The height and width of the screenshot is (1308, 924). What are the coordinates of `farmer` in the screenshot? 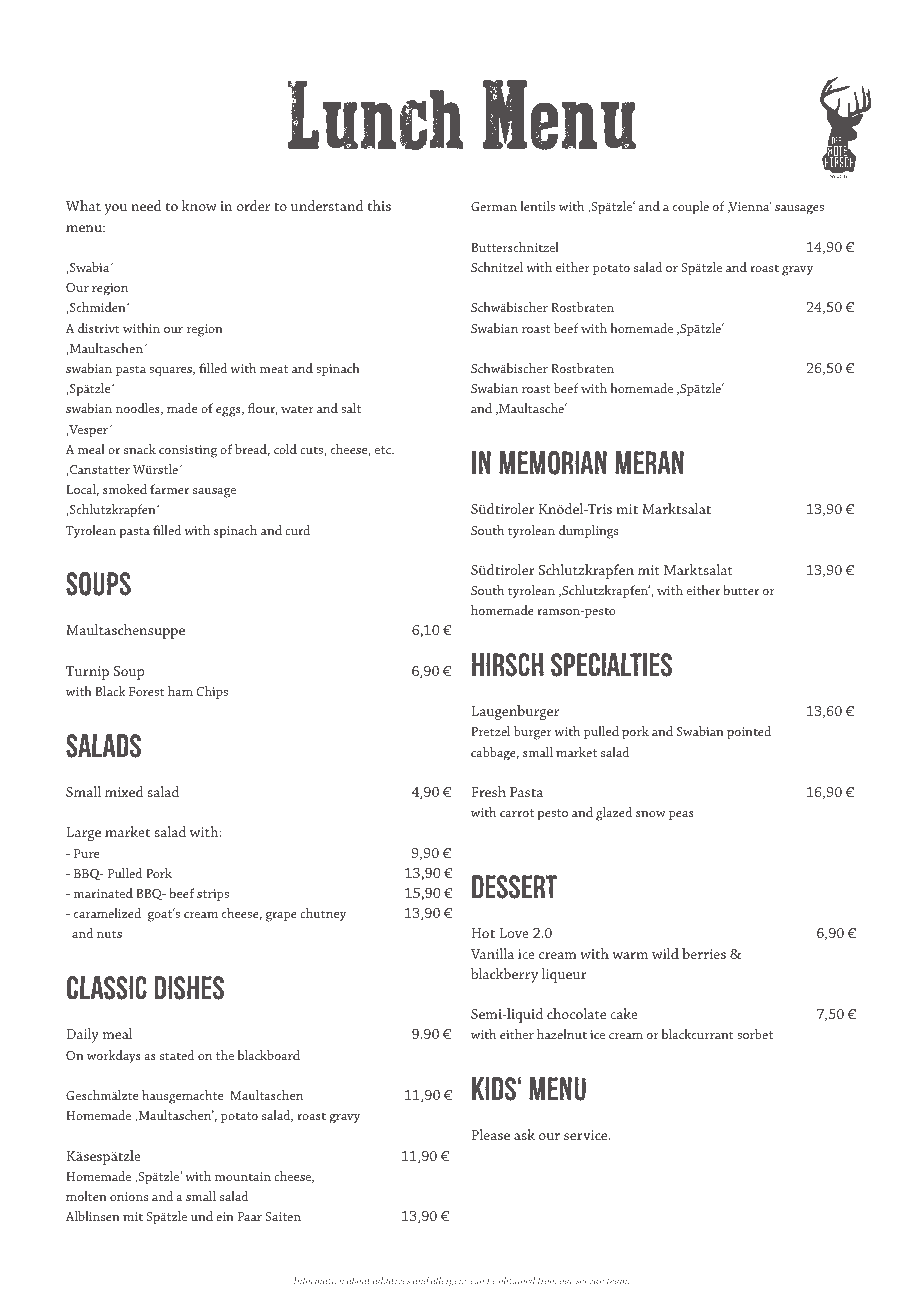 It's located at (169, 489).
